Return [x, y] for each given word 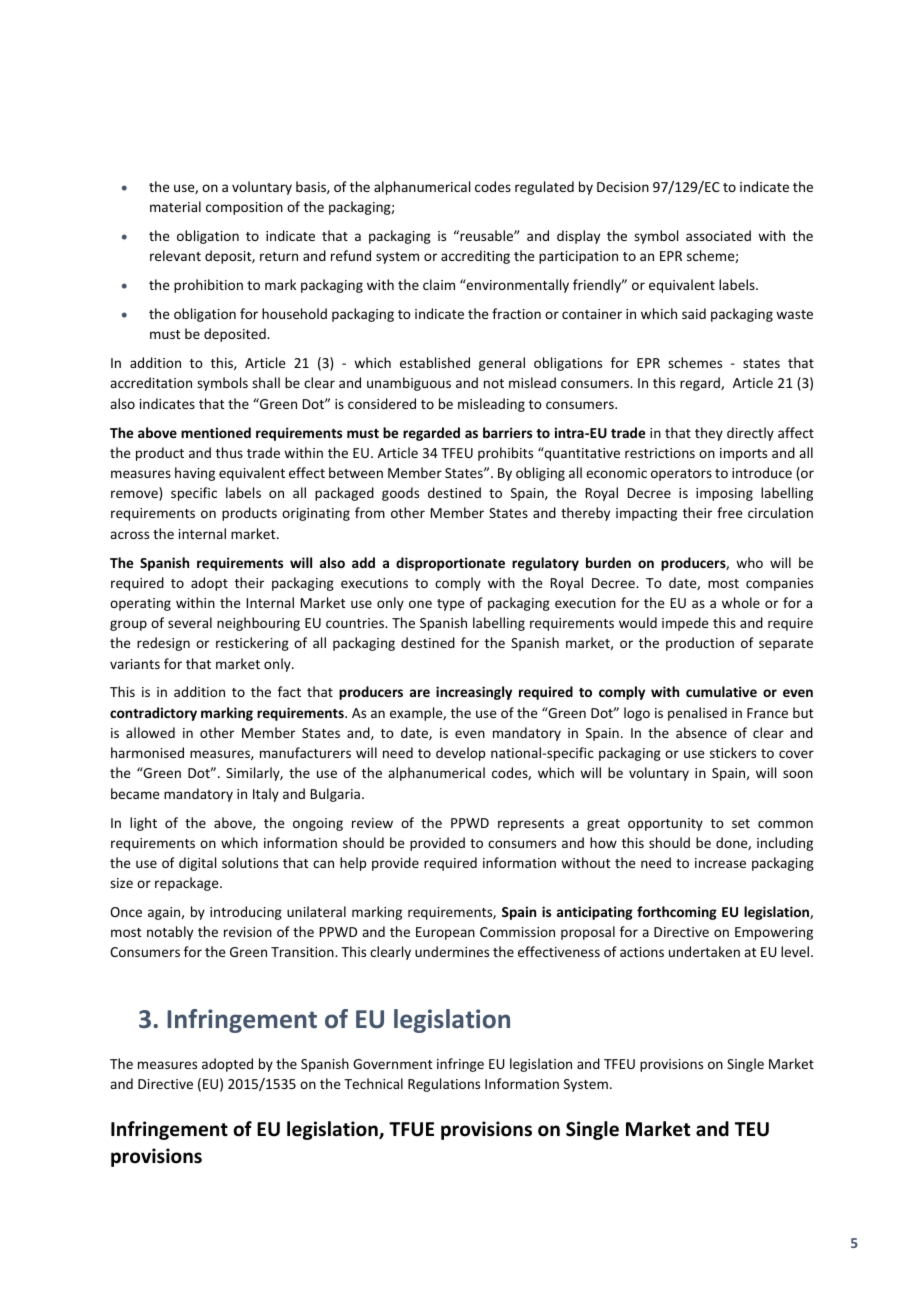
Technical [373, 1083]
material [175, 206]
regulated [544, 188]
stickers [733, 752]
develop [460, 754]
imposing [724, 494]
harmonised [147, 752]
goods [400, 494]
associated [718, 235]
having [195, 474]
